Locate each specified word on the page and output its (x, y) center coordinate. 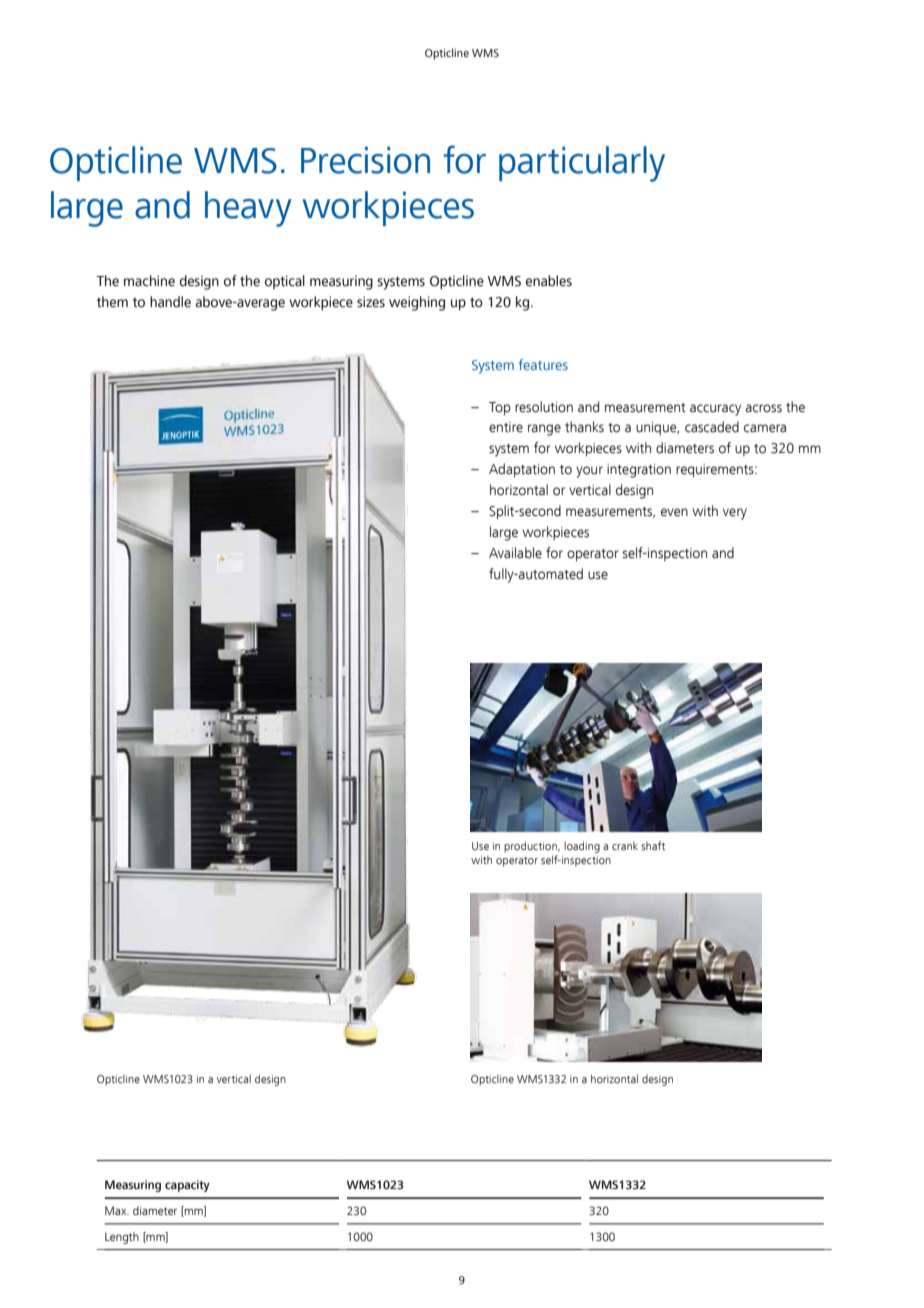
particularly (582, 164)
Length (122, 1238)
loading (582, 847)
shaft (653, 845)
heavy (248, 209)
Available (515, 553)
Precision (365, 160)
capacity (187, 1186)
